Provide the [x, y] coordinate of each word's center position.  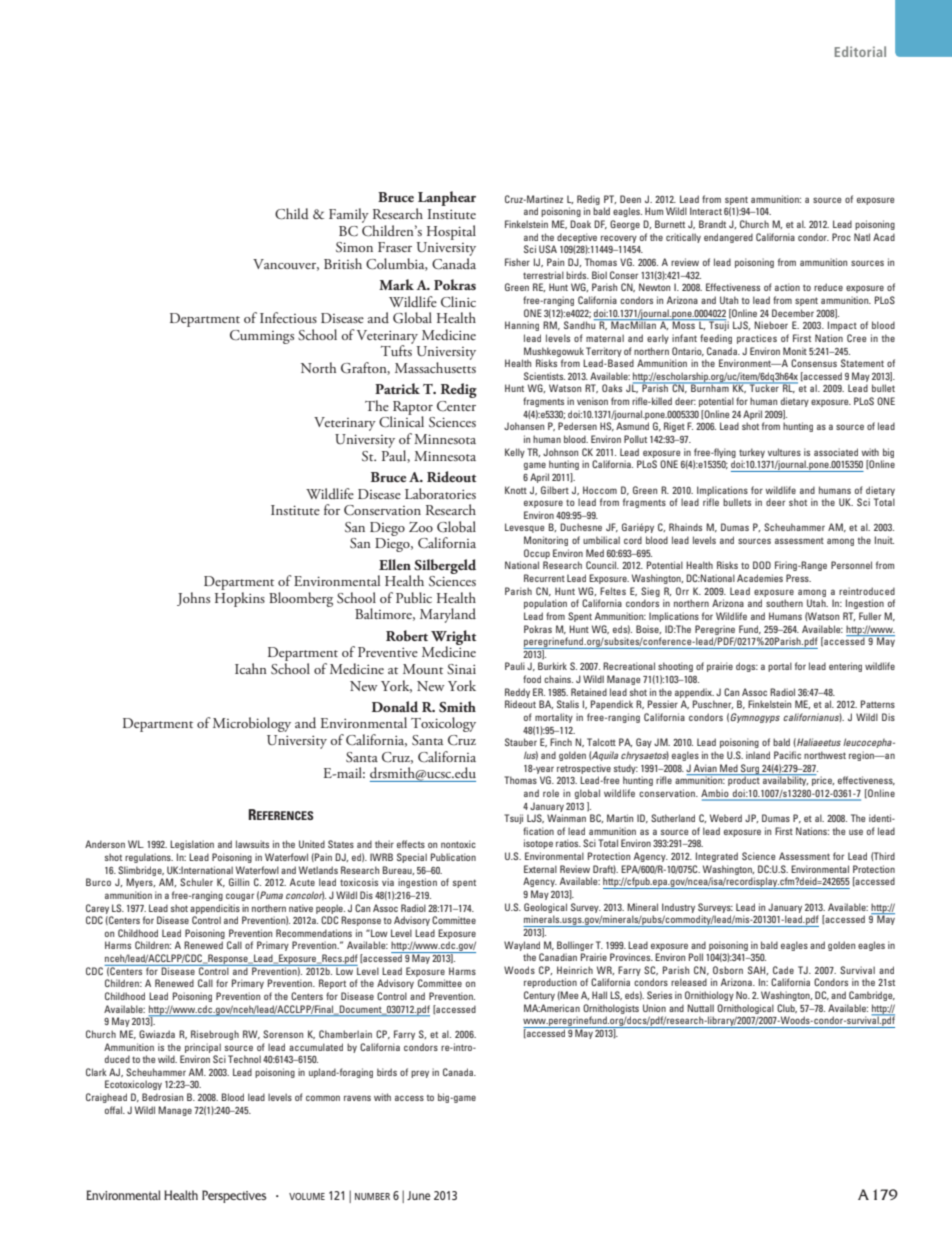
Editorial [860, 51]
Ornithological [745, 1009]
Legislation [192, 845]
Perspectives [234, 1196]
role [551, 793]
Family [349, 215]
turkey [752, 453]
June [418, 1195]
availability [785, 780]
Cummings [262, 337]
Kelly [515, 453]
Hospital [451, 232]
